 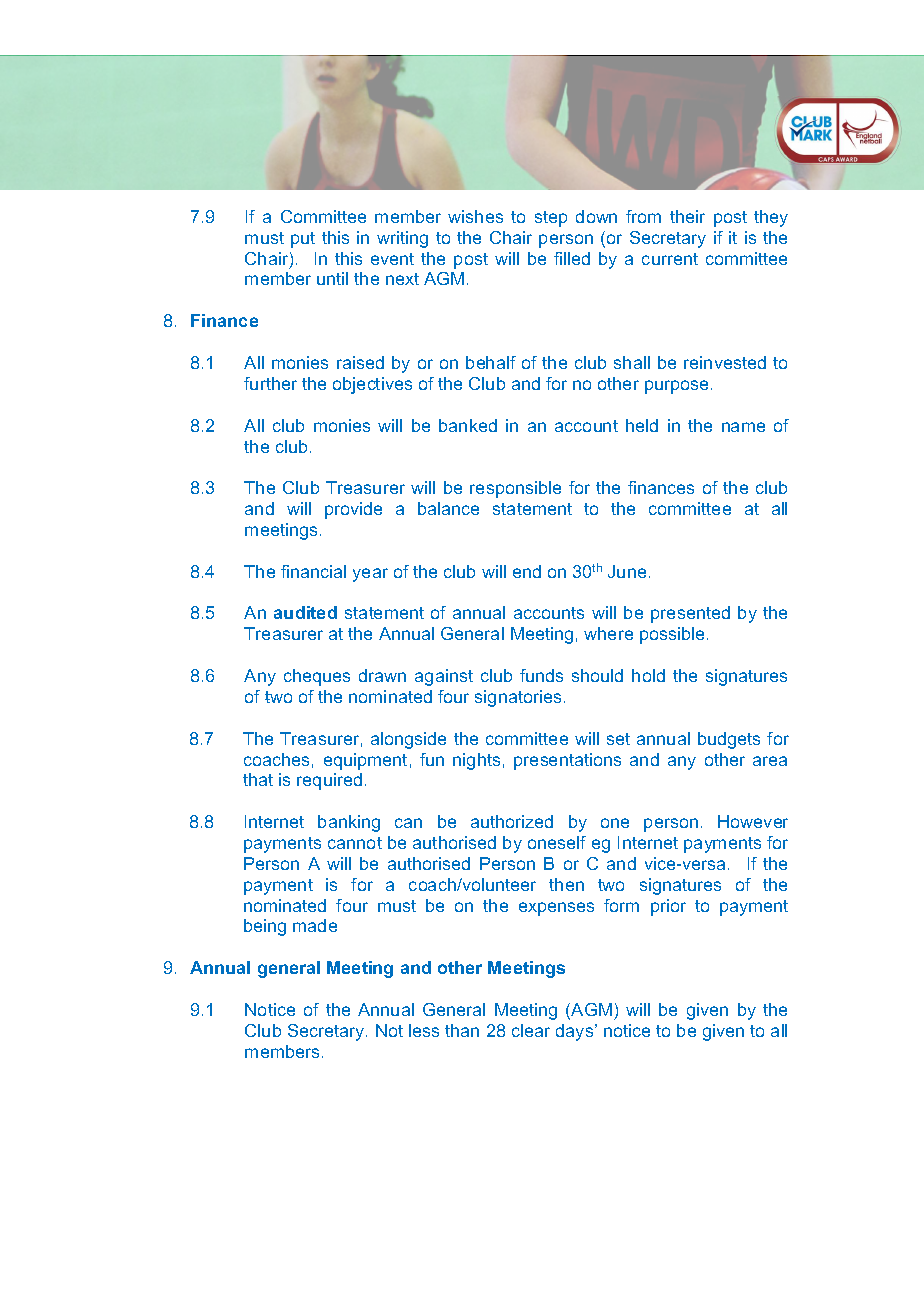 I want to click on made, so click(x=315, y=925).
